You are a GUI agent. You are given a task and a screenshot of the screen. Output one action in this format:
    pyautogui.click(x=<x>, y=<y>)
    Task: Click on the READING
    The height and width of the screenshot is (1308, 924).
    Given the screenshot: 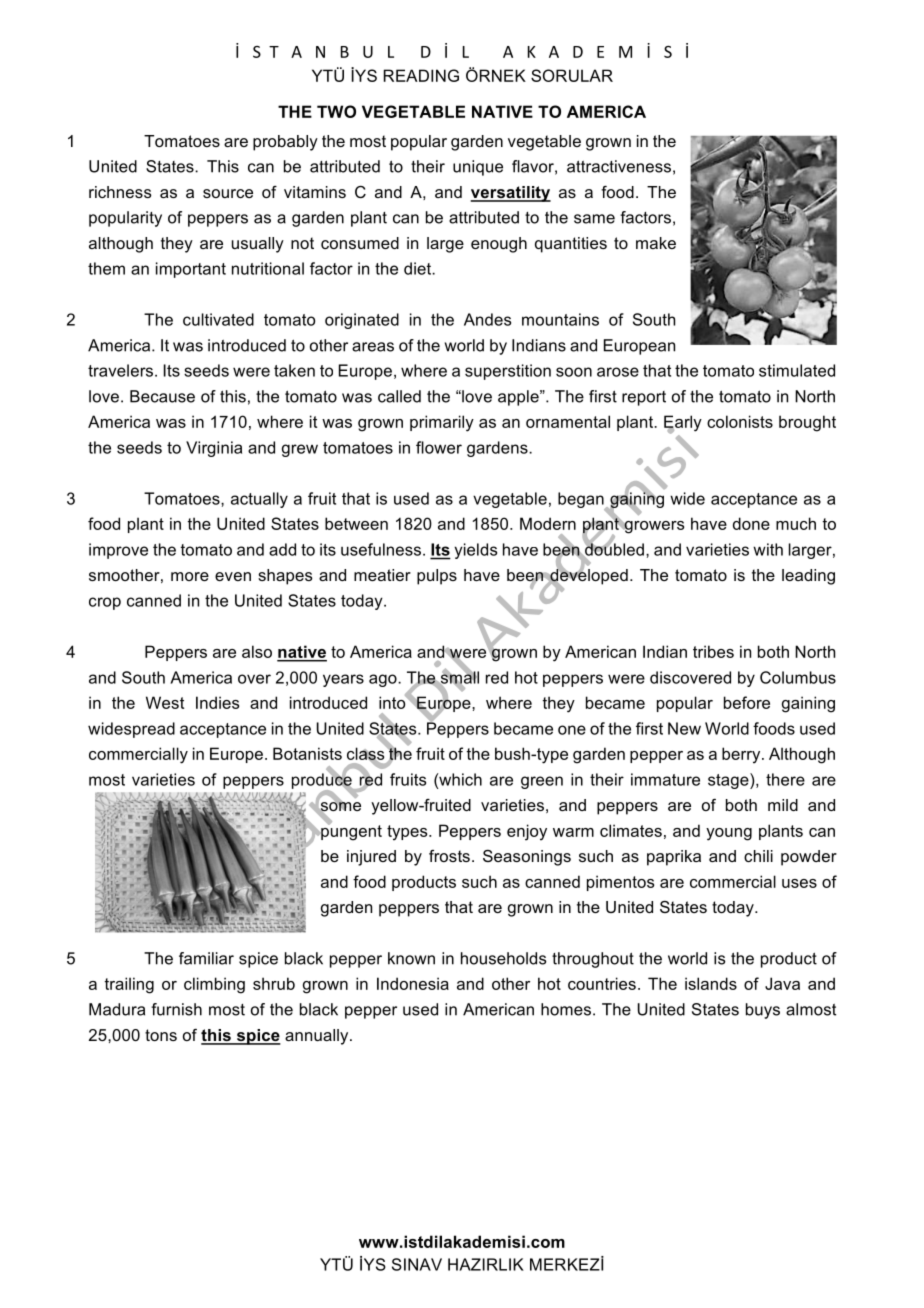 What is the action you would take?
    pyautogui.click(x=421, y=75)
